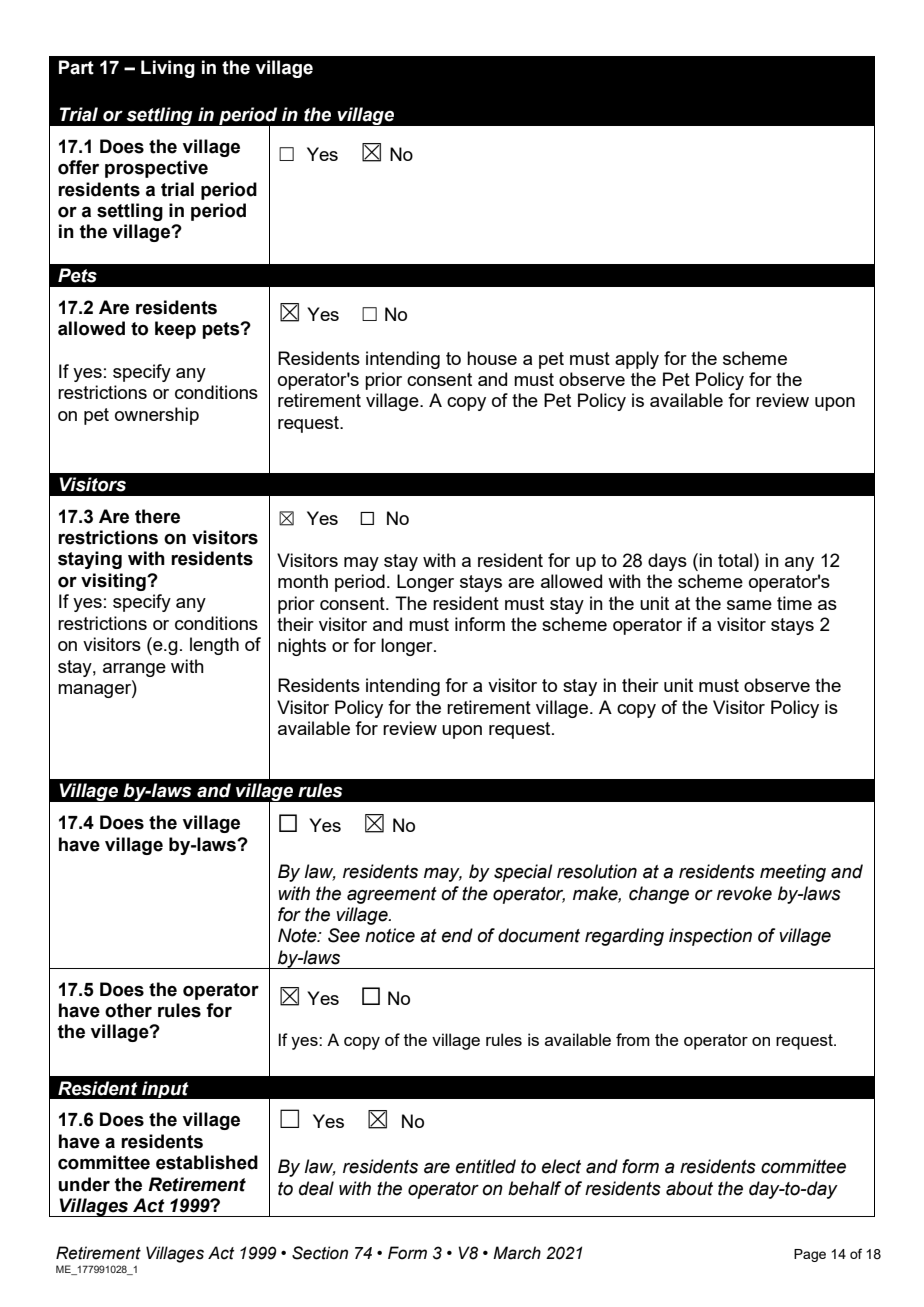 The image size is (924, 1307). I want to click on entitled, so click(486, 1166).
